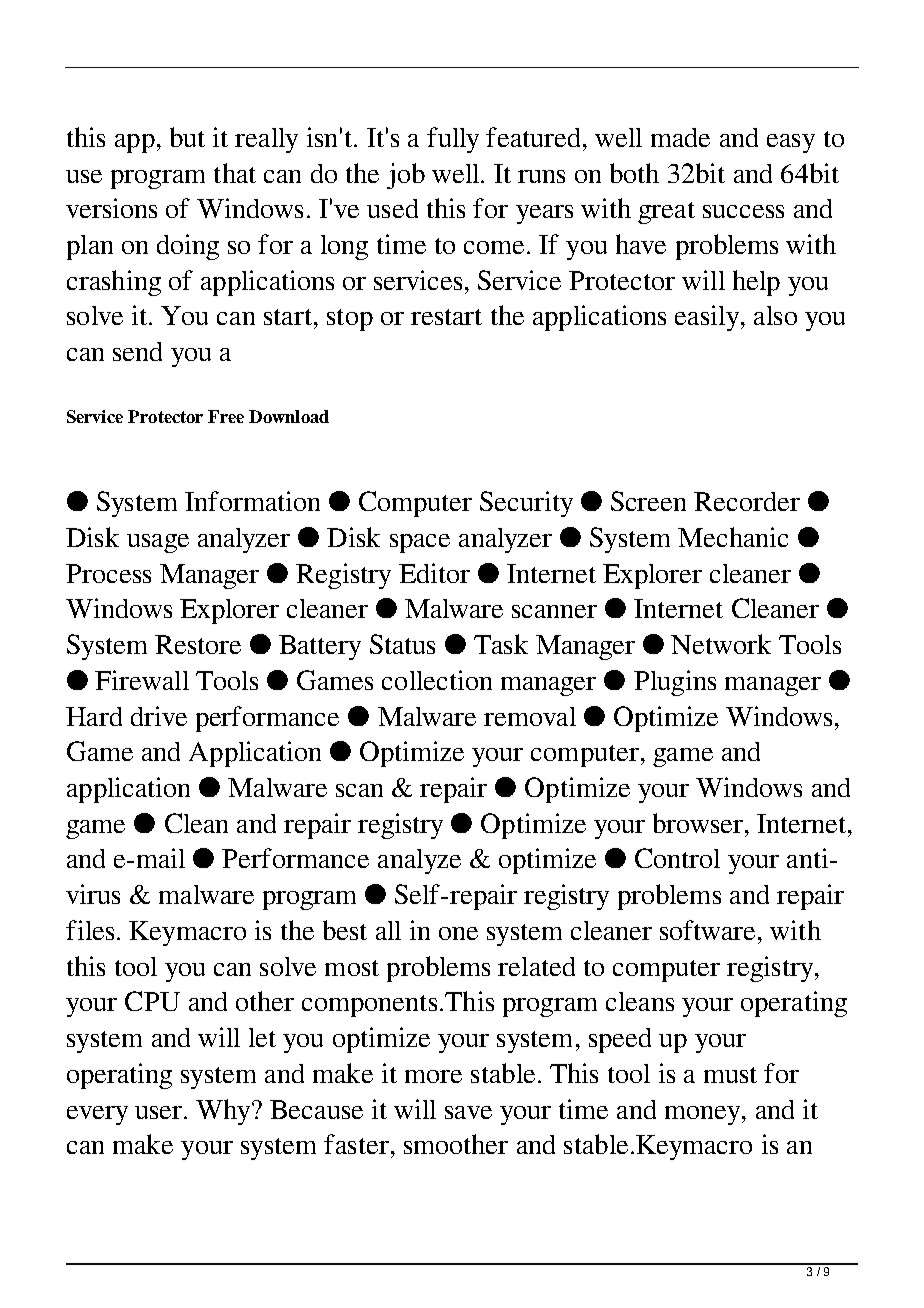 The image size is (924, 1308). I want to click on Recorder, so click(747, 501).
